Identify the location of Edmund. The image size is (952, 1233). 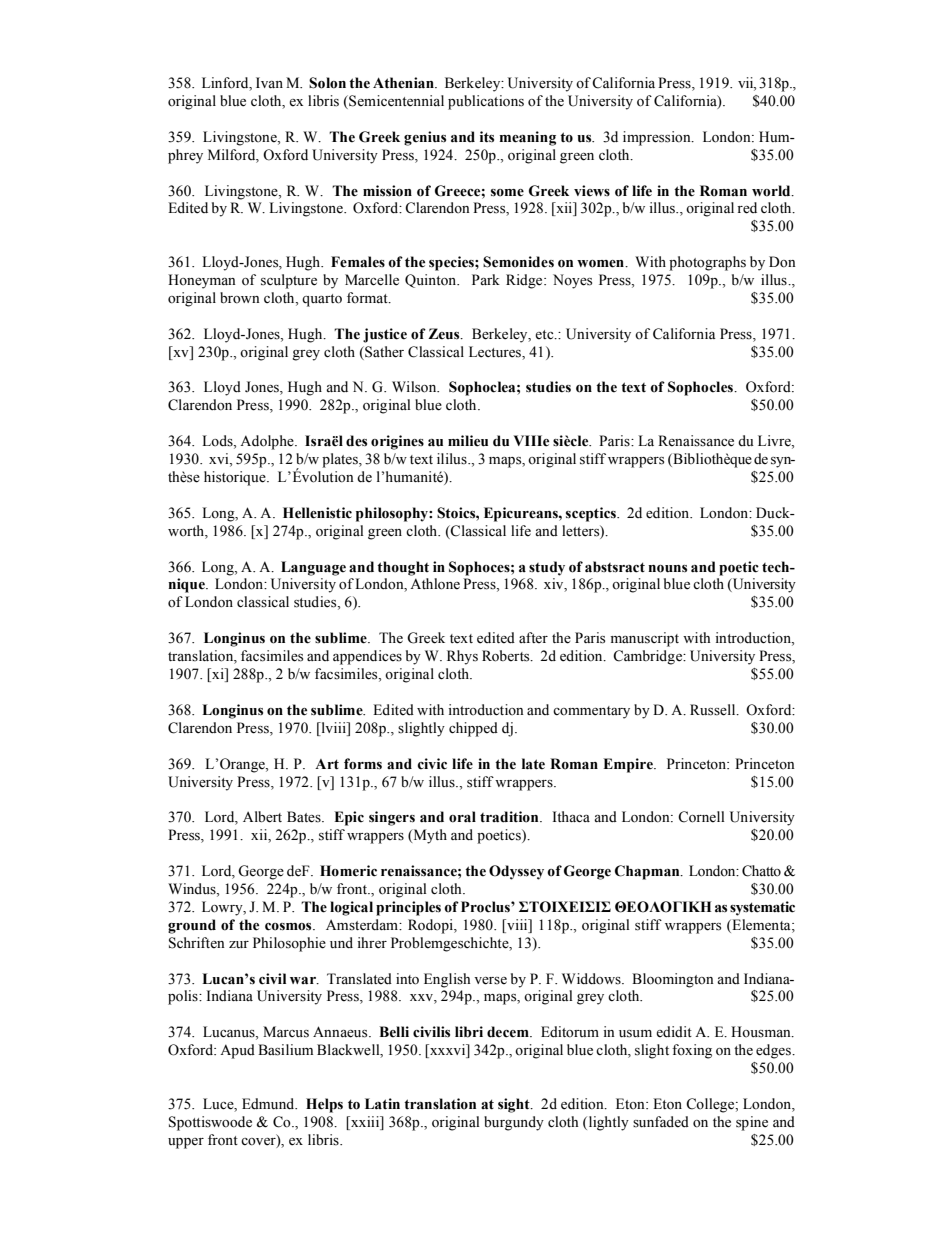
(269, 1104).
